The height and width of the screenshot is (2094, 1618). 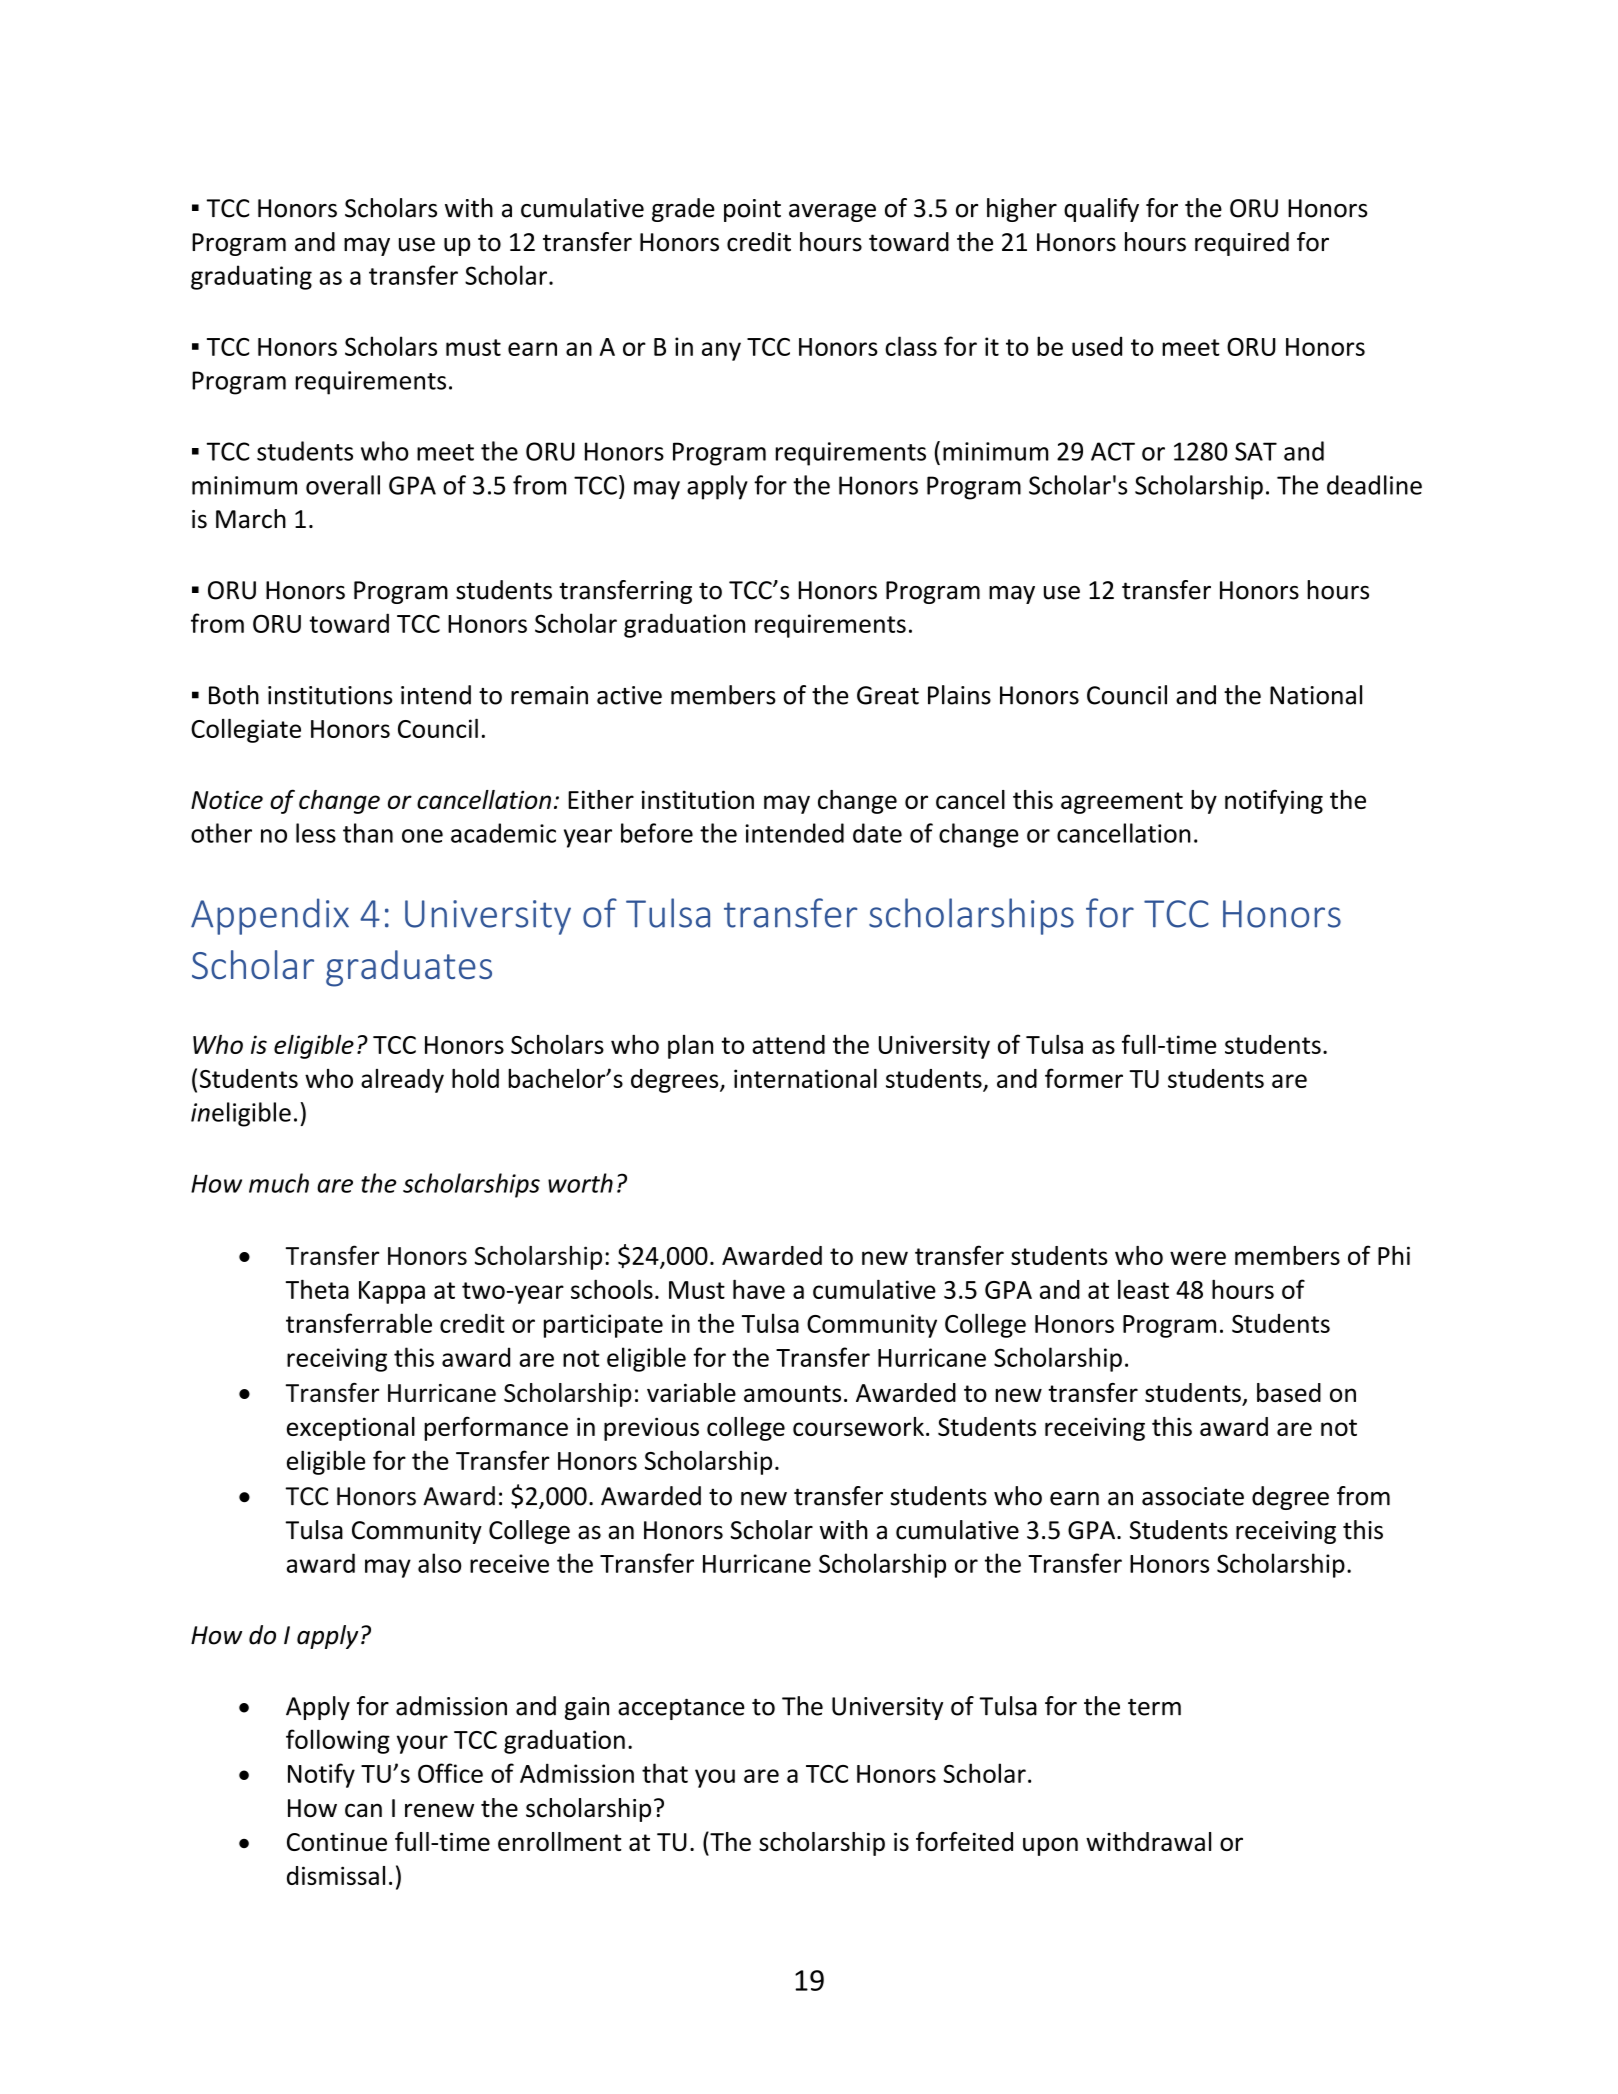 What do you see at coordinates (1084, 1078) in the screenshot?
I see `former` at bounding box center [1084, 1078].
